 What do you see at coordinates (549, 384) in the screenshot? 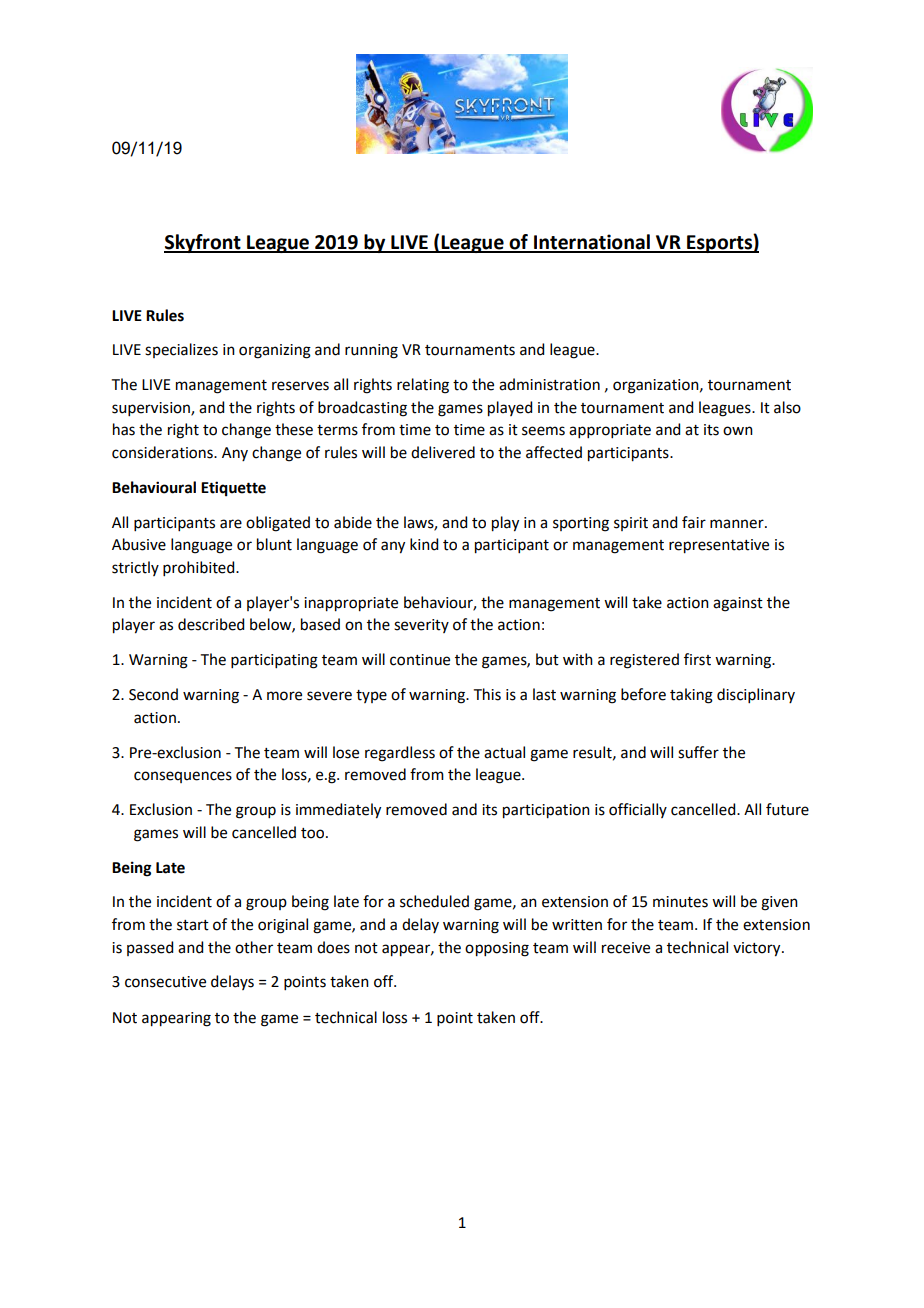
I see `administration` at bounding box center [549, 384].
